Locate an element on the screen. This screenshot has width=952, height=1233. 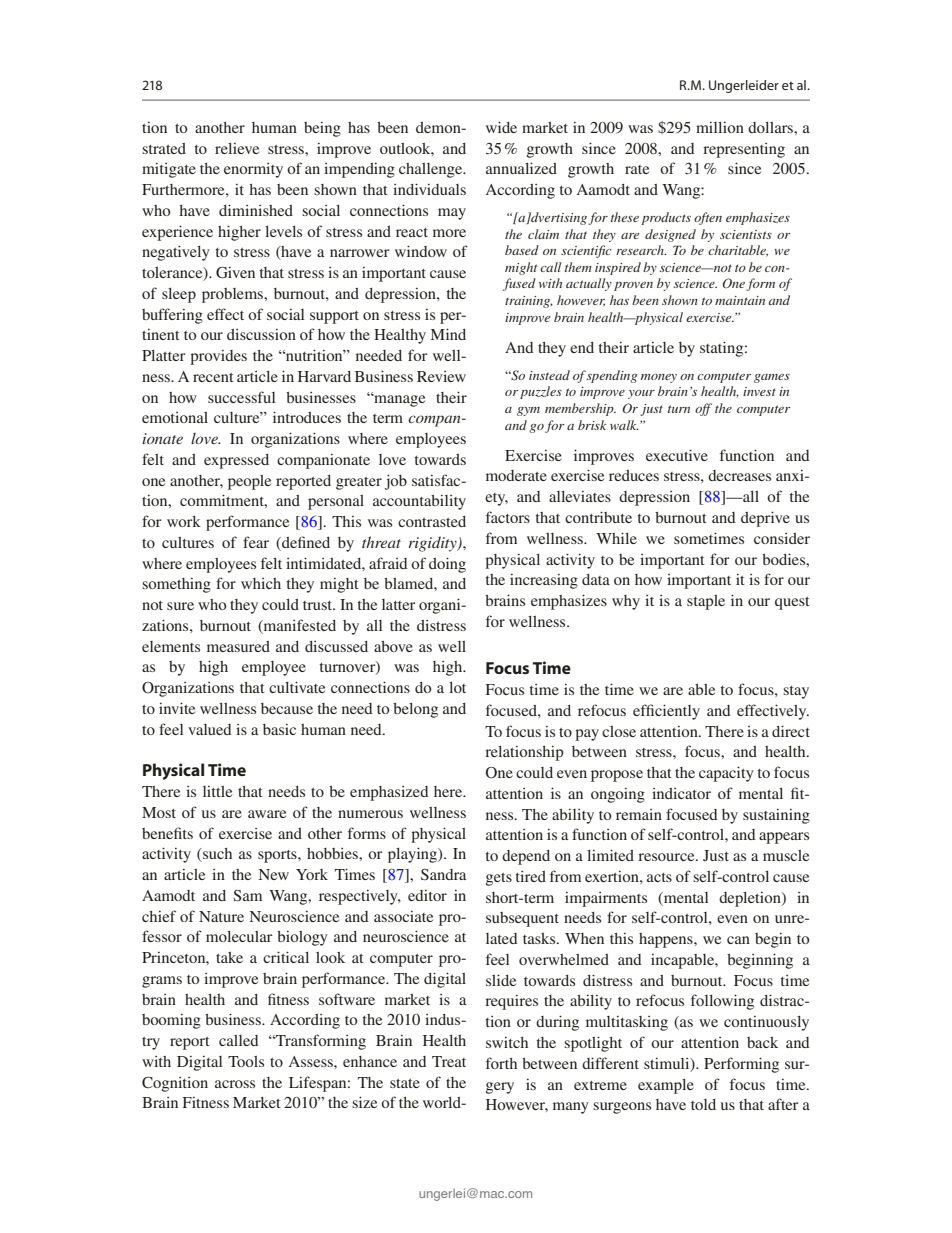
relieve is located at coordinates (237, 148).
